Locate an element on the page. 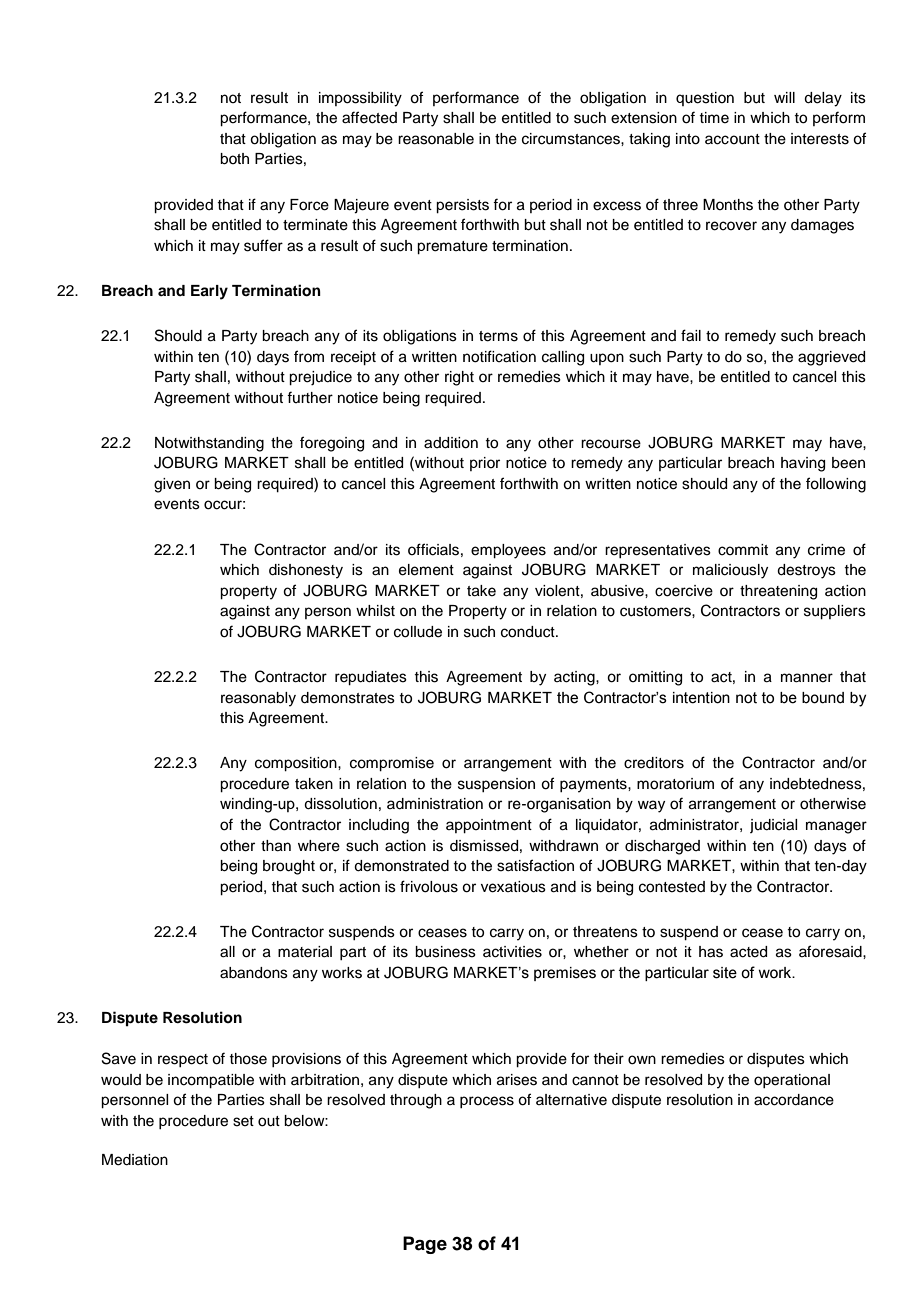  activities is located at coordinates (512, 952).
